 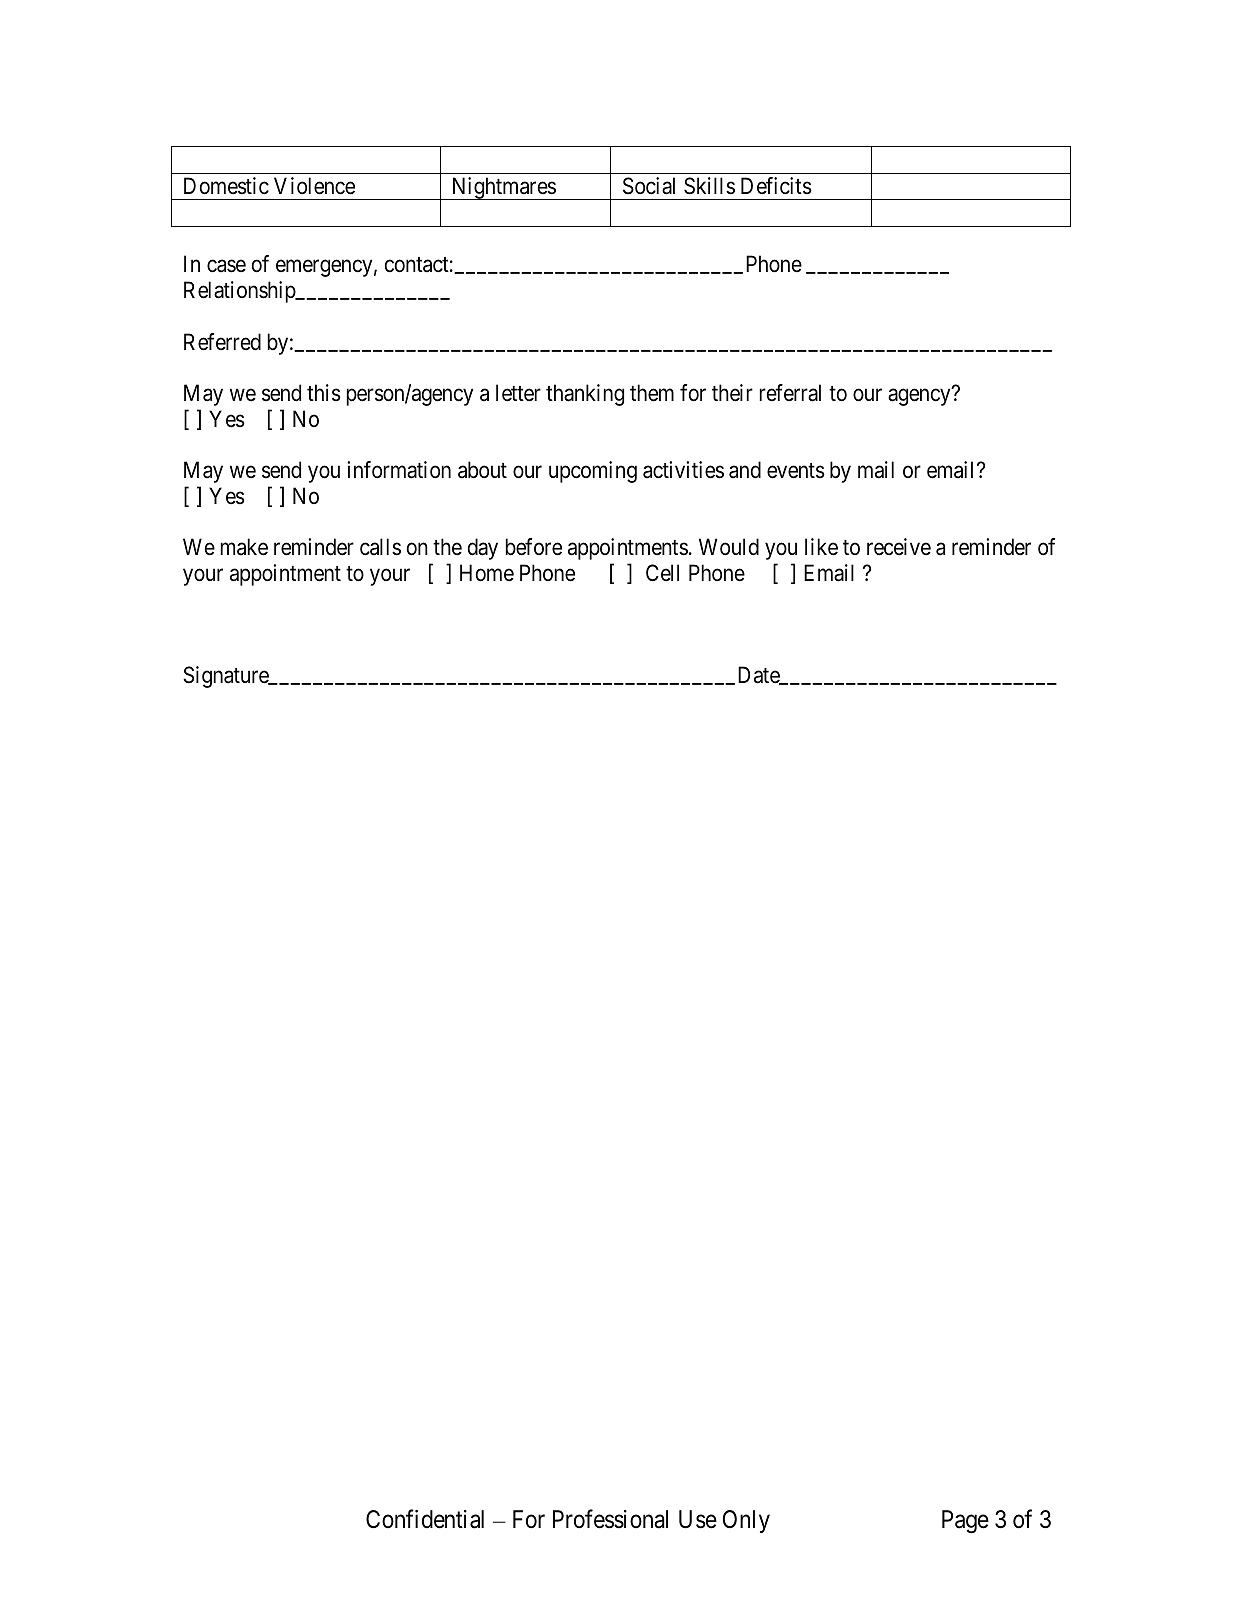 I want to click on Violence, so click(x=314, y=186).
